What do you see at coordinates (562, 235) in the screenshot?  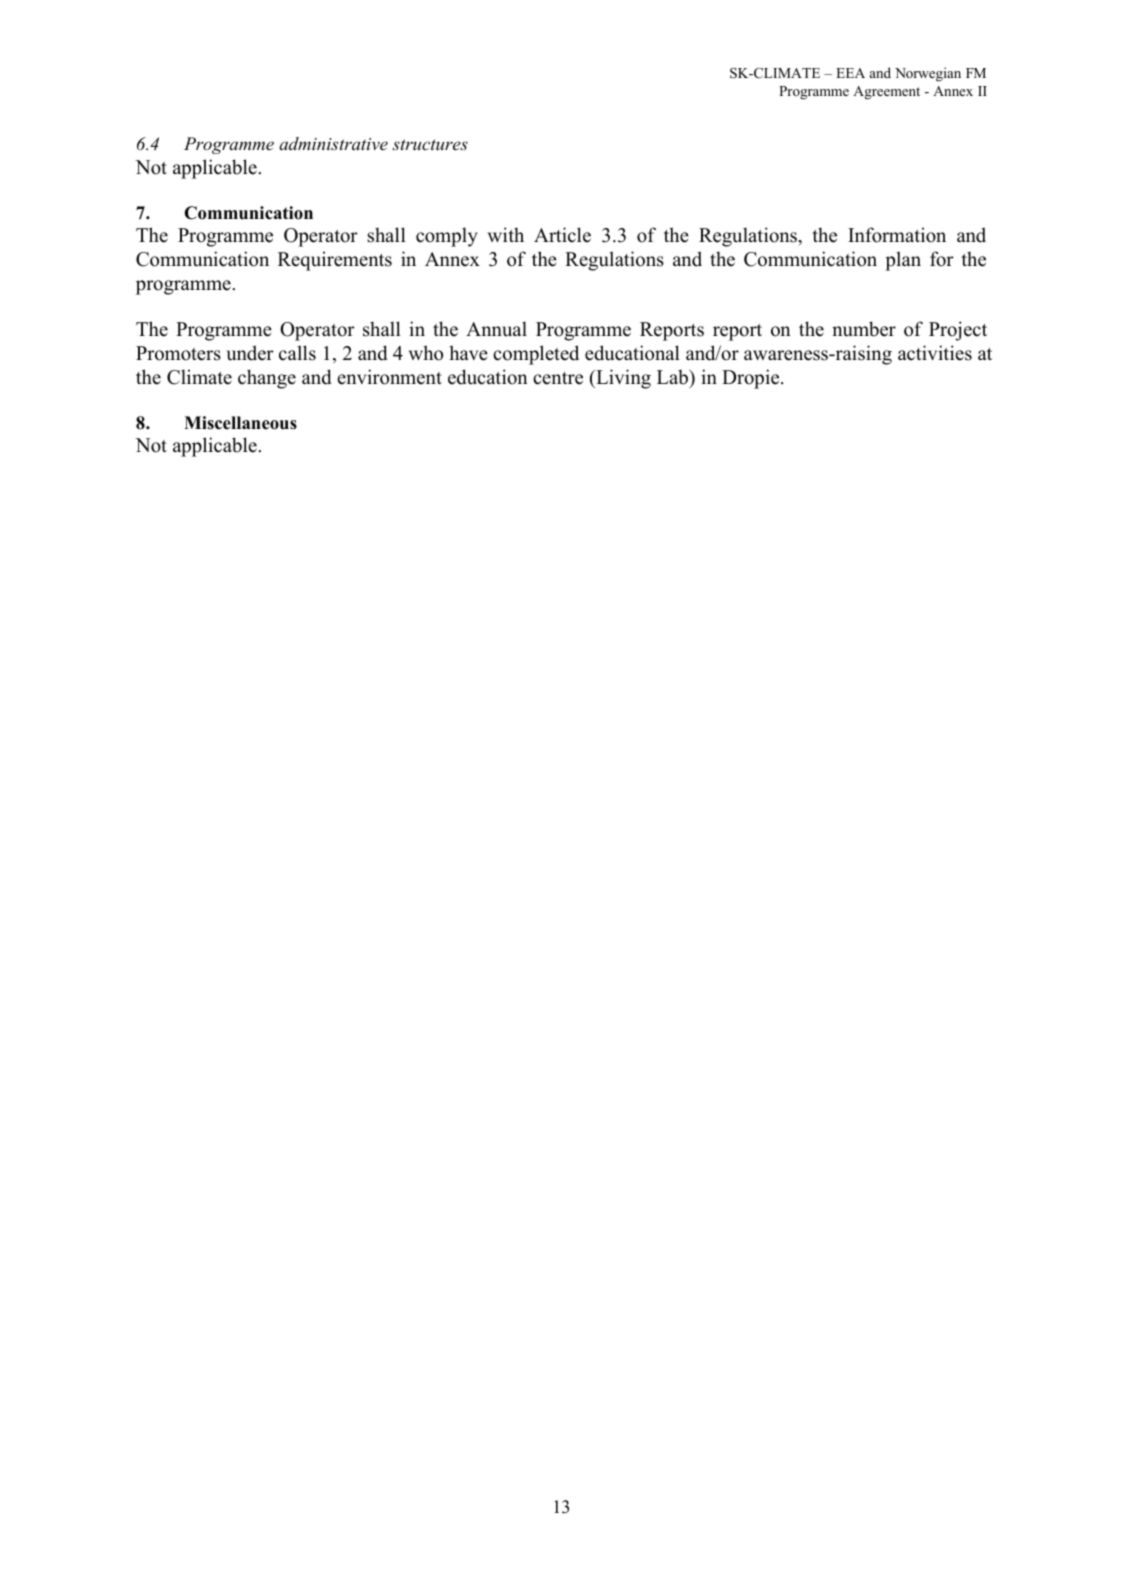 I see `Article` at bounding box center [562, 235].
